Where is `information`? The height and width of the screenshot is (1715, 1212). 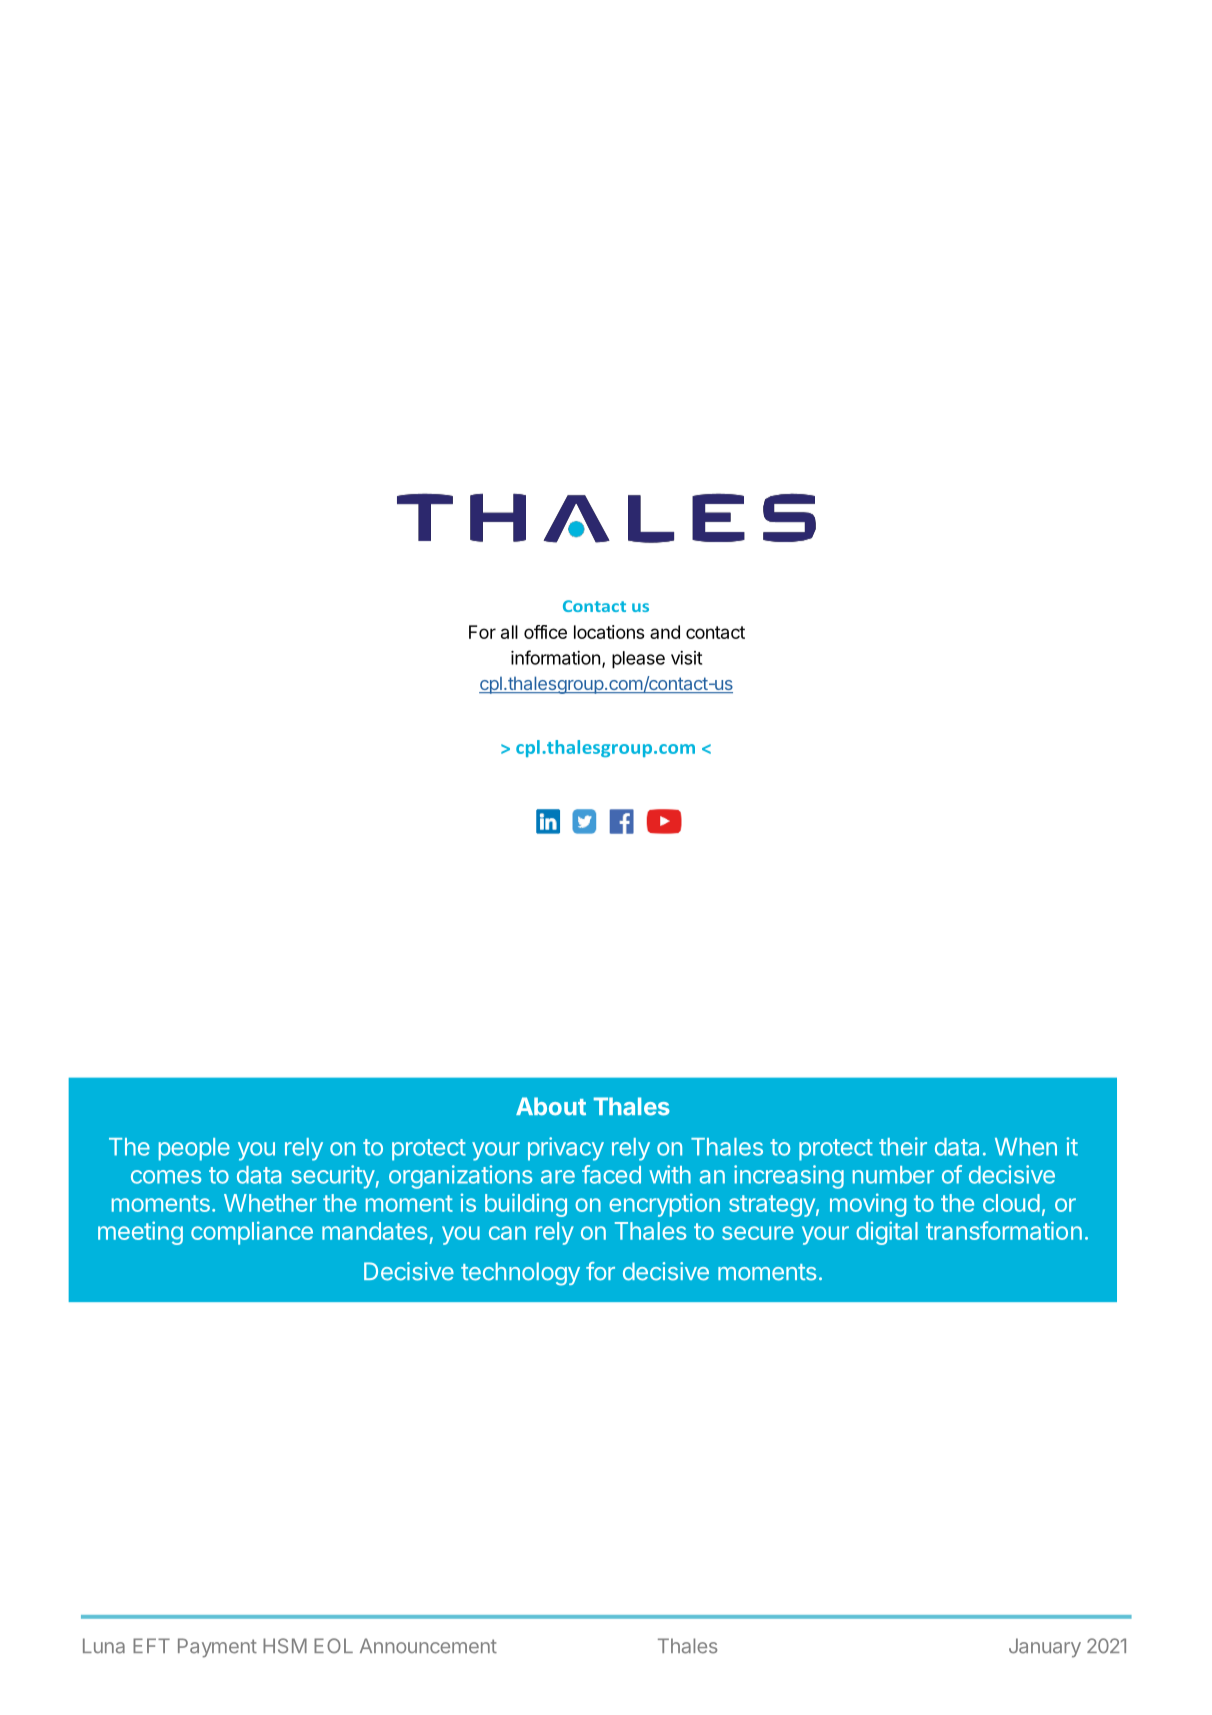
information is located at coordinates (555, 657).
